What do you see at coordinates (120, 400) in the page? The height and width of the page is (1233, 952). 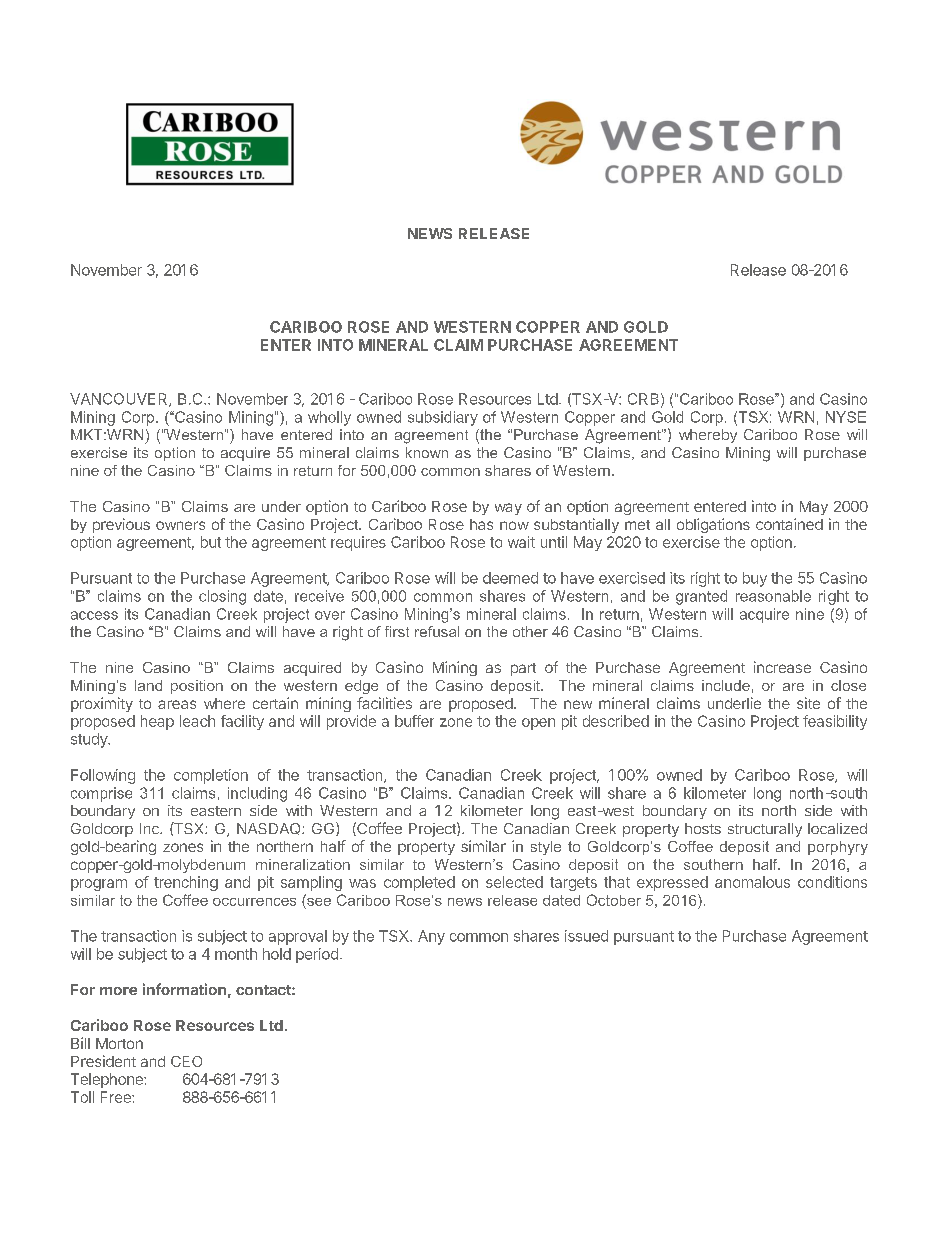 I see `VANCOUVER` at bounding box center [120, 400].
